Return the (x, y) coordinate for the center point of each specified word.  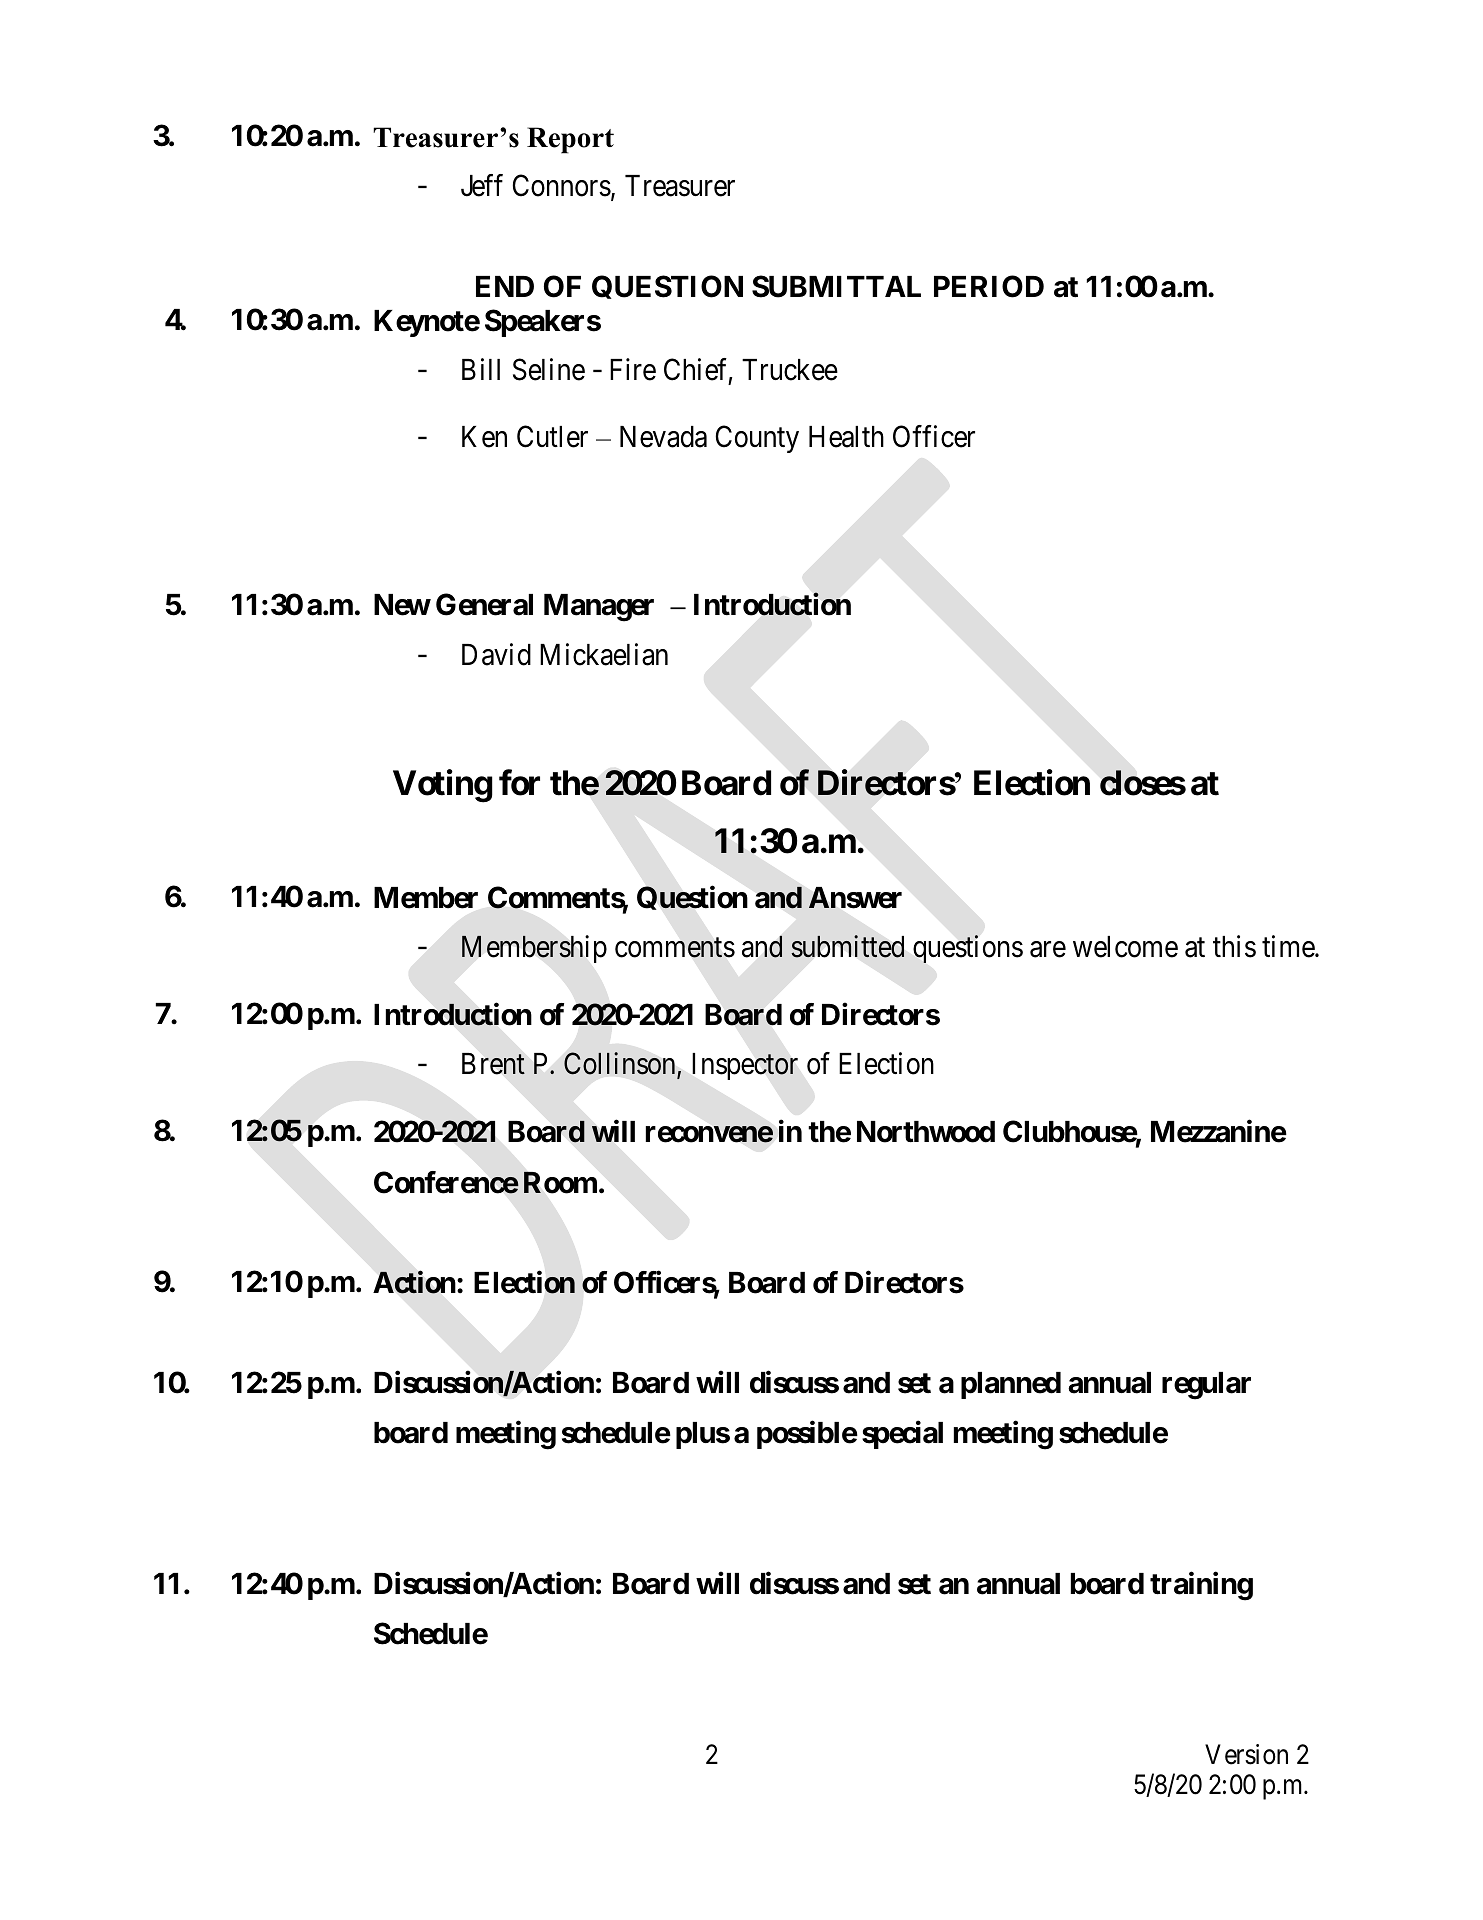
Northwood (926, 1132)
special (902, 1435)
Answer (855, 898)
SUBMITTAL (836, 286)
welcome (1125, 947)
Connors (562, 186)
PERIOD (989, 286)
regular (1206, 1386)
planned (1011, 1385)
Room (560, 1182)
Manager (599, 608)
